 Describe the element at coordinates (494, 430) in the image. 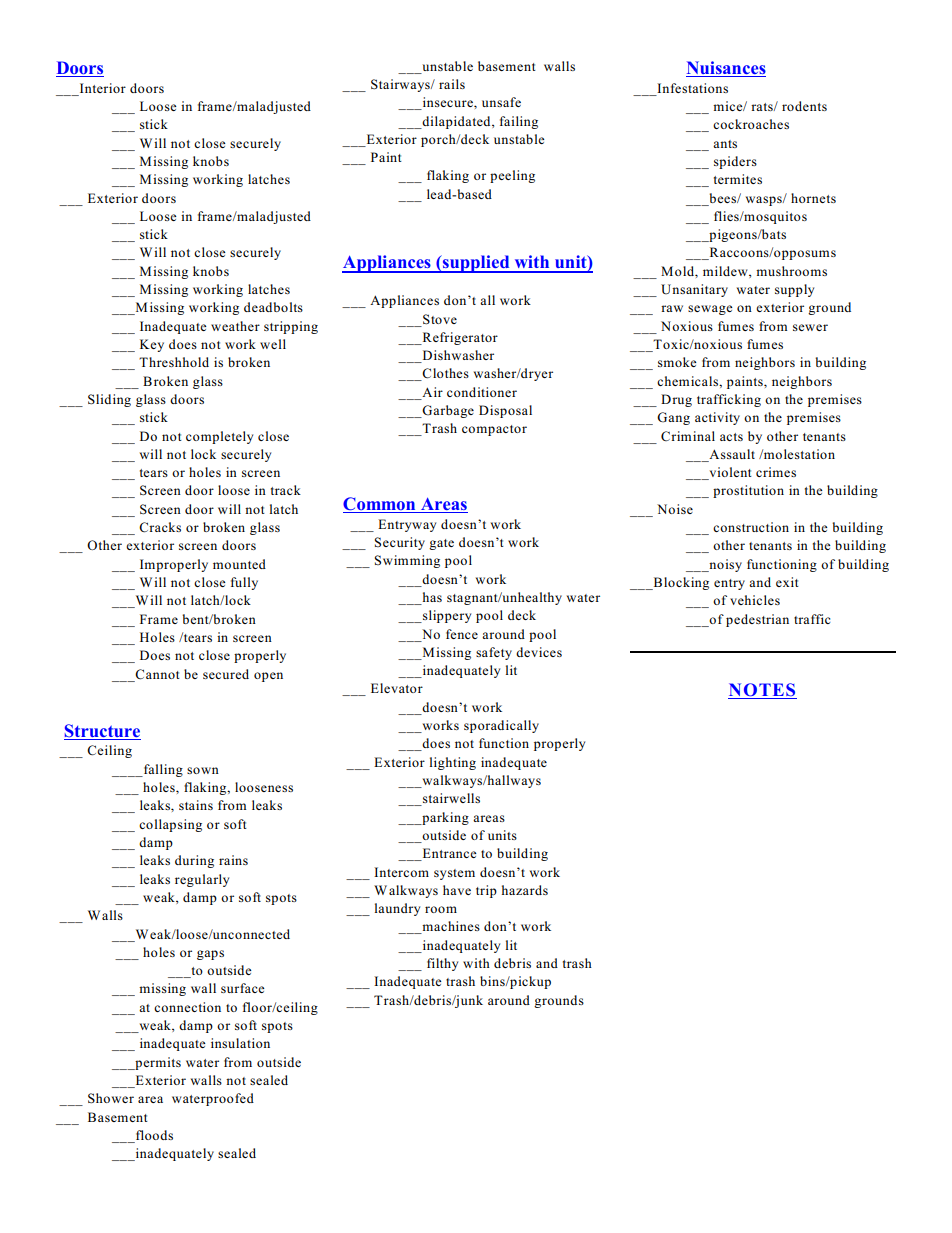

I see `compactor` at that location.
